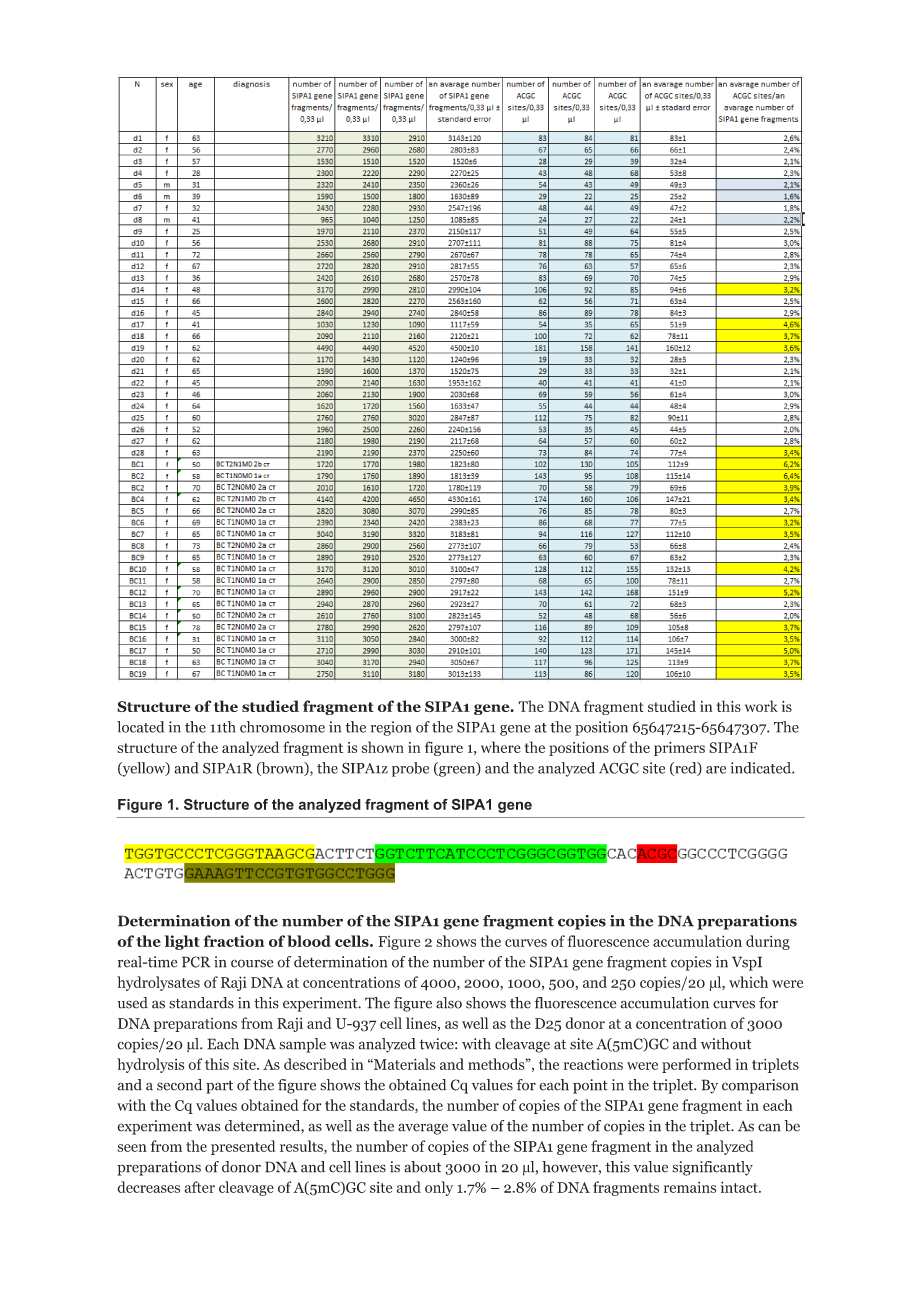 This screenshot has height=1307, width=924. I want to click on located, so click(140, 727).
